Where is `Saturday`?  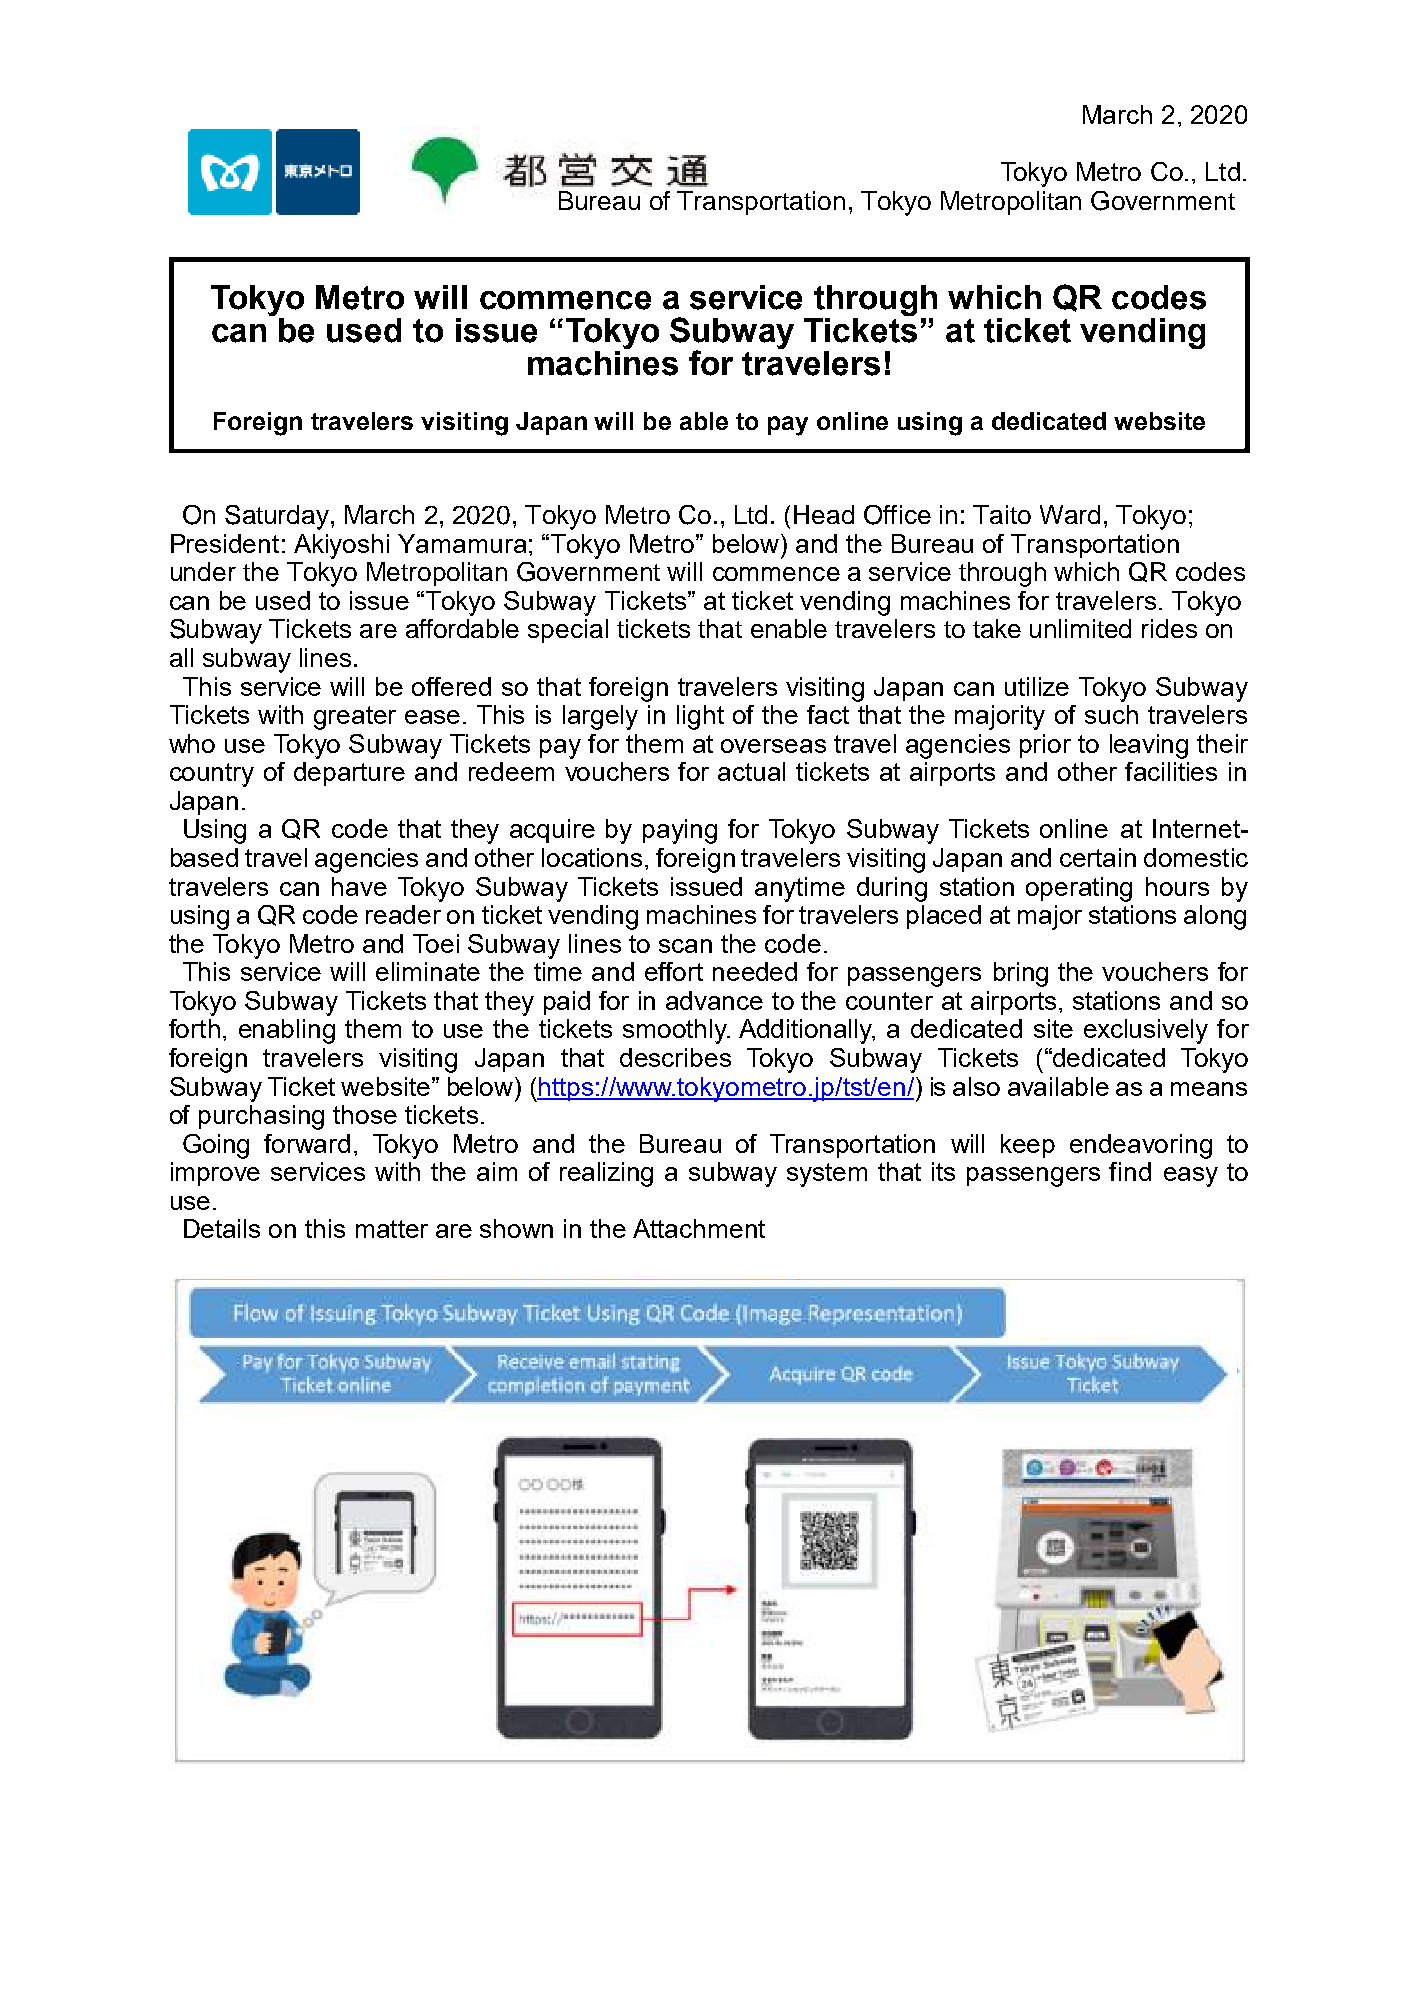 Saturday is located at coordinates (278, 517).
